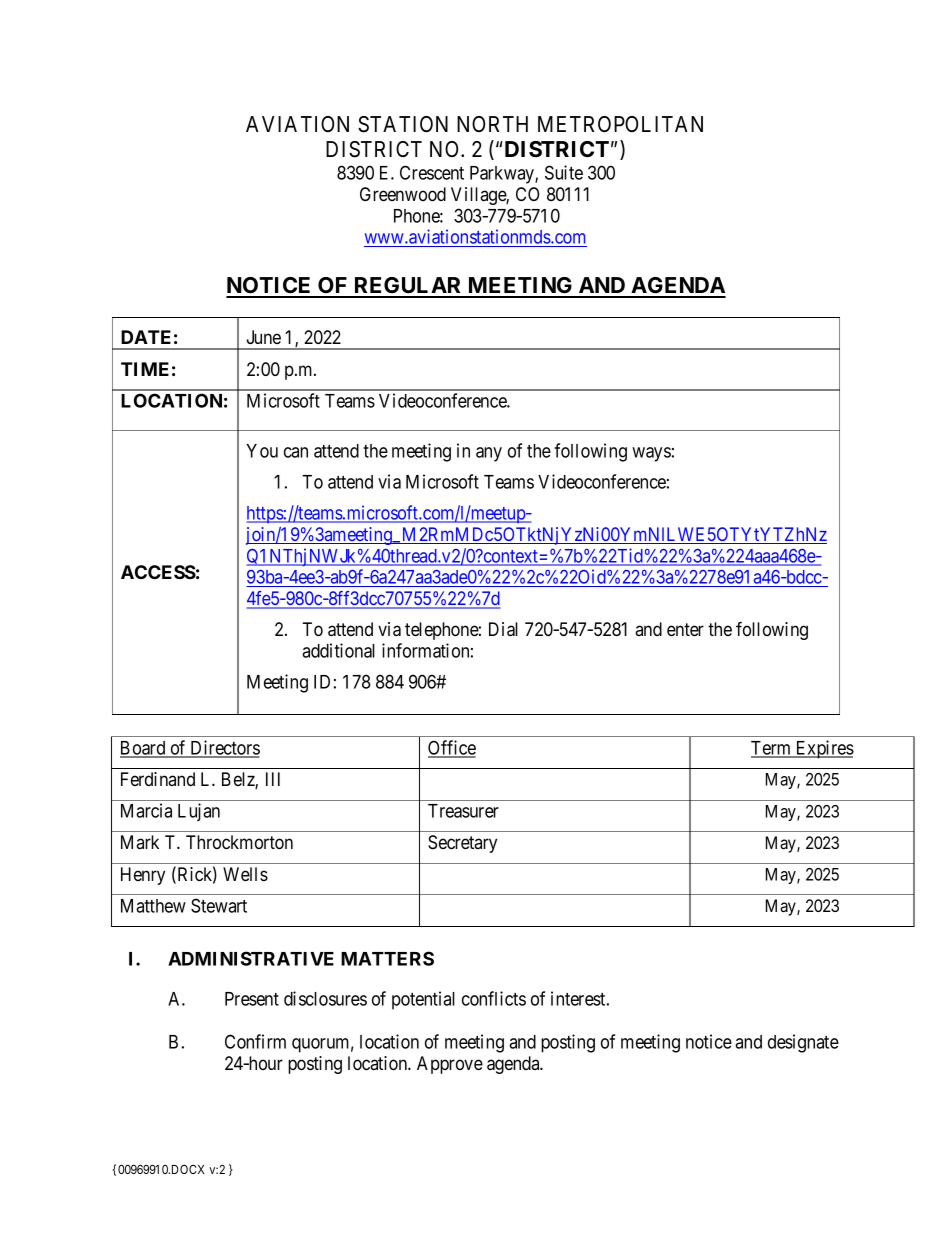  I want to click on NORTH, so click(492, 124).
